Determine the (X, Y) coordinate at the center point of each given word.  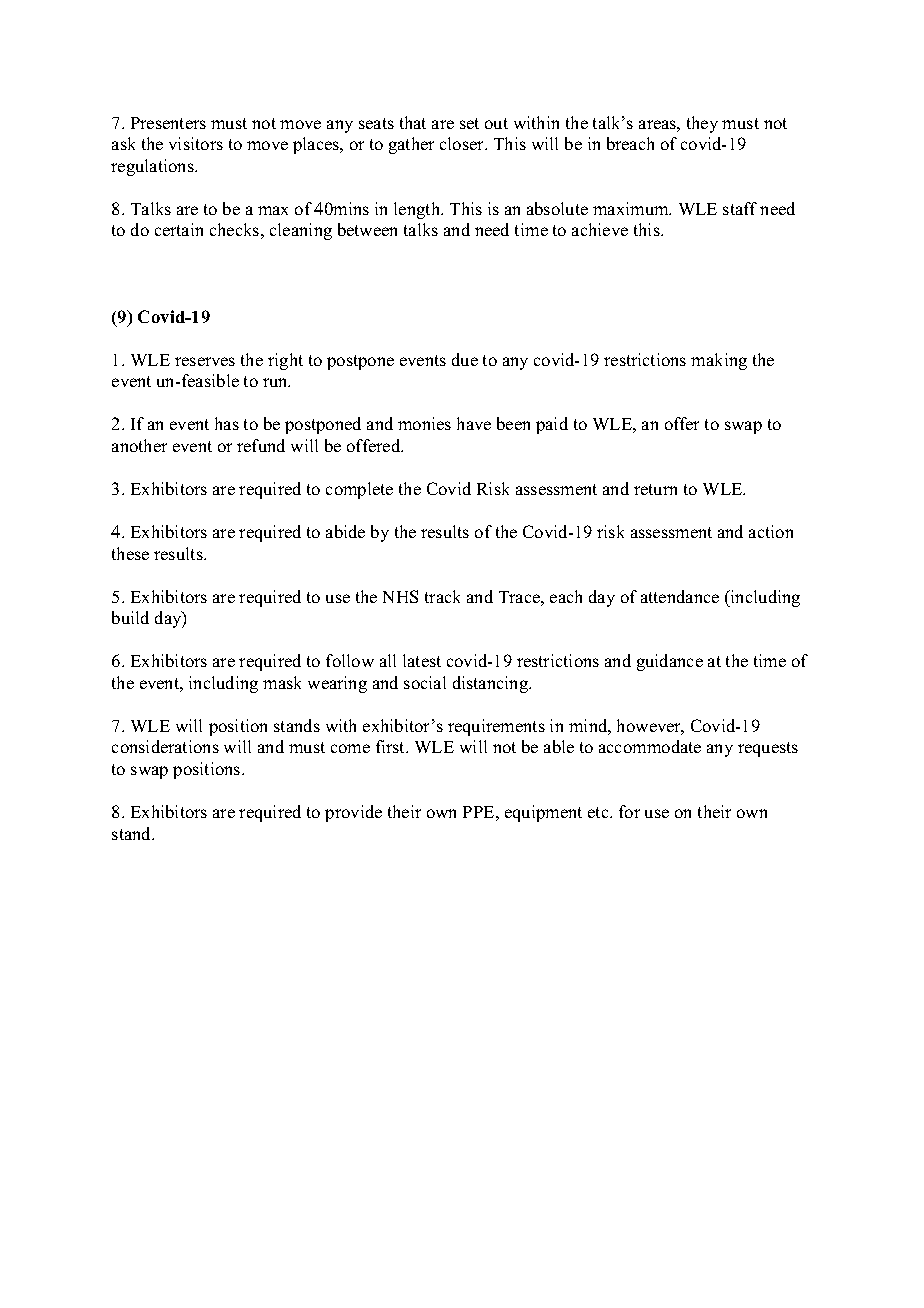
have (474, 423)
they (702, 124)
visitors (196, 143)
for (629, 811)
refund (261, 445)
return (655, 489)
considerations (165, 746)
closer (463, 143)
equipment (543, 813)
